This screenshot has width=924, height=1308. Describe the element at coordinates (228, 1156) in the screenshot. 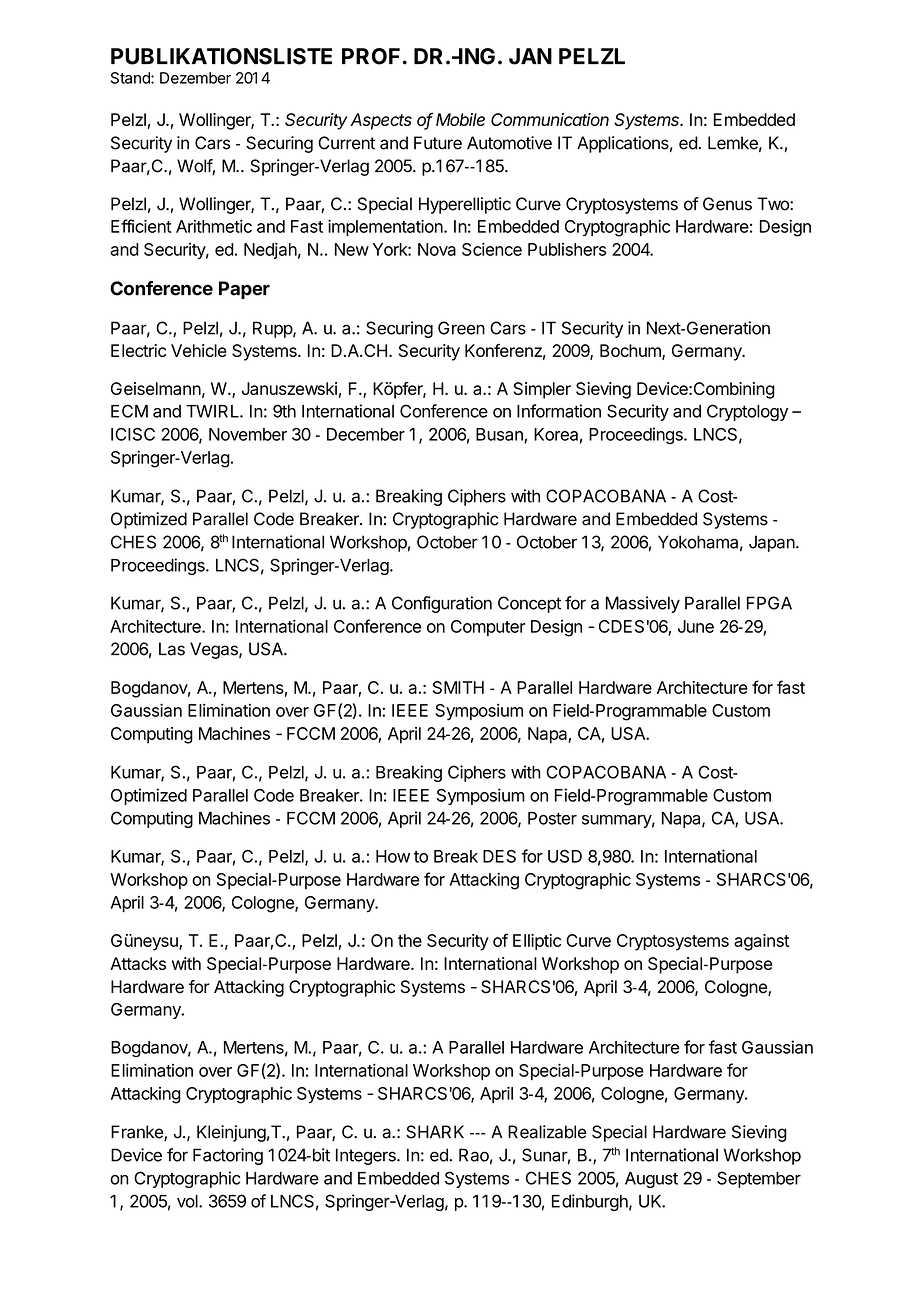

I see `Factoring` at that location.
